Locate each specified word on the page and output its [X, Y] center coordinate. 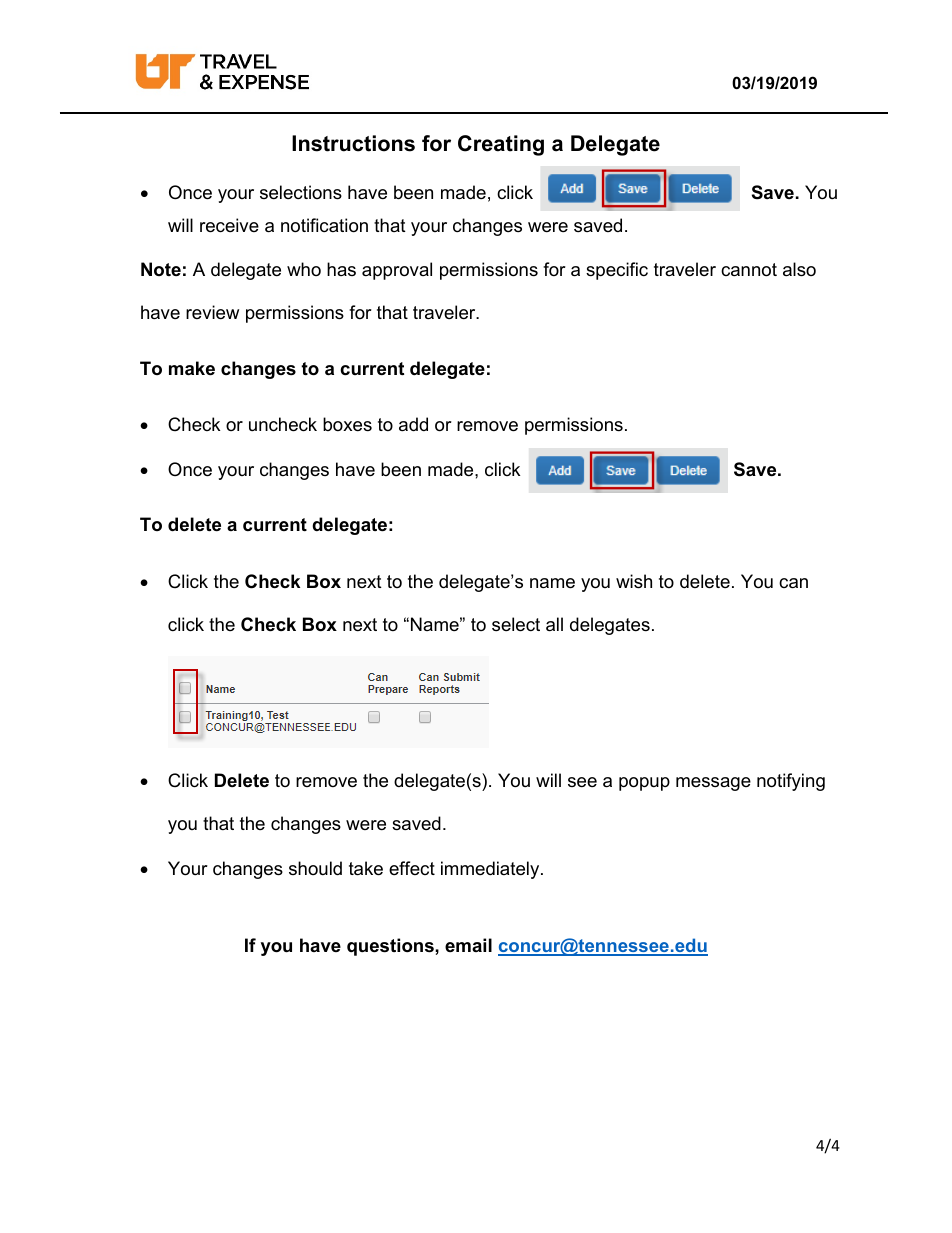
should [315, 868]
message [713, 784]
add [413, 424]
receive [229, 225]
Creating [501, 145]
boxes [347, 424]
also [799, 269]
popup [644, 784]
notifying [791, 782]
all [554, 624]
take [366, 868]
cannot [749, 270]
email [468, 945]
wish [634, 581]
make [192, 368]
